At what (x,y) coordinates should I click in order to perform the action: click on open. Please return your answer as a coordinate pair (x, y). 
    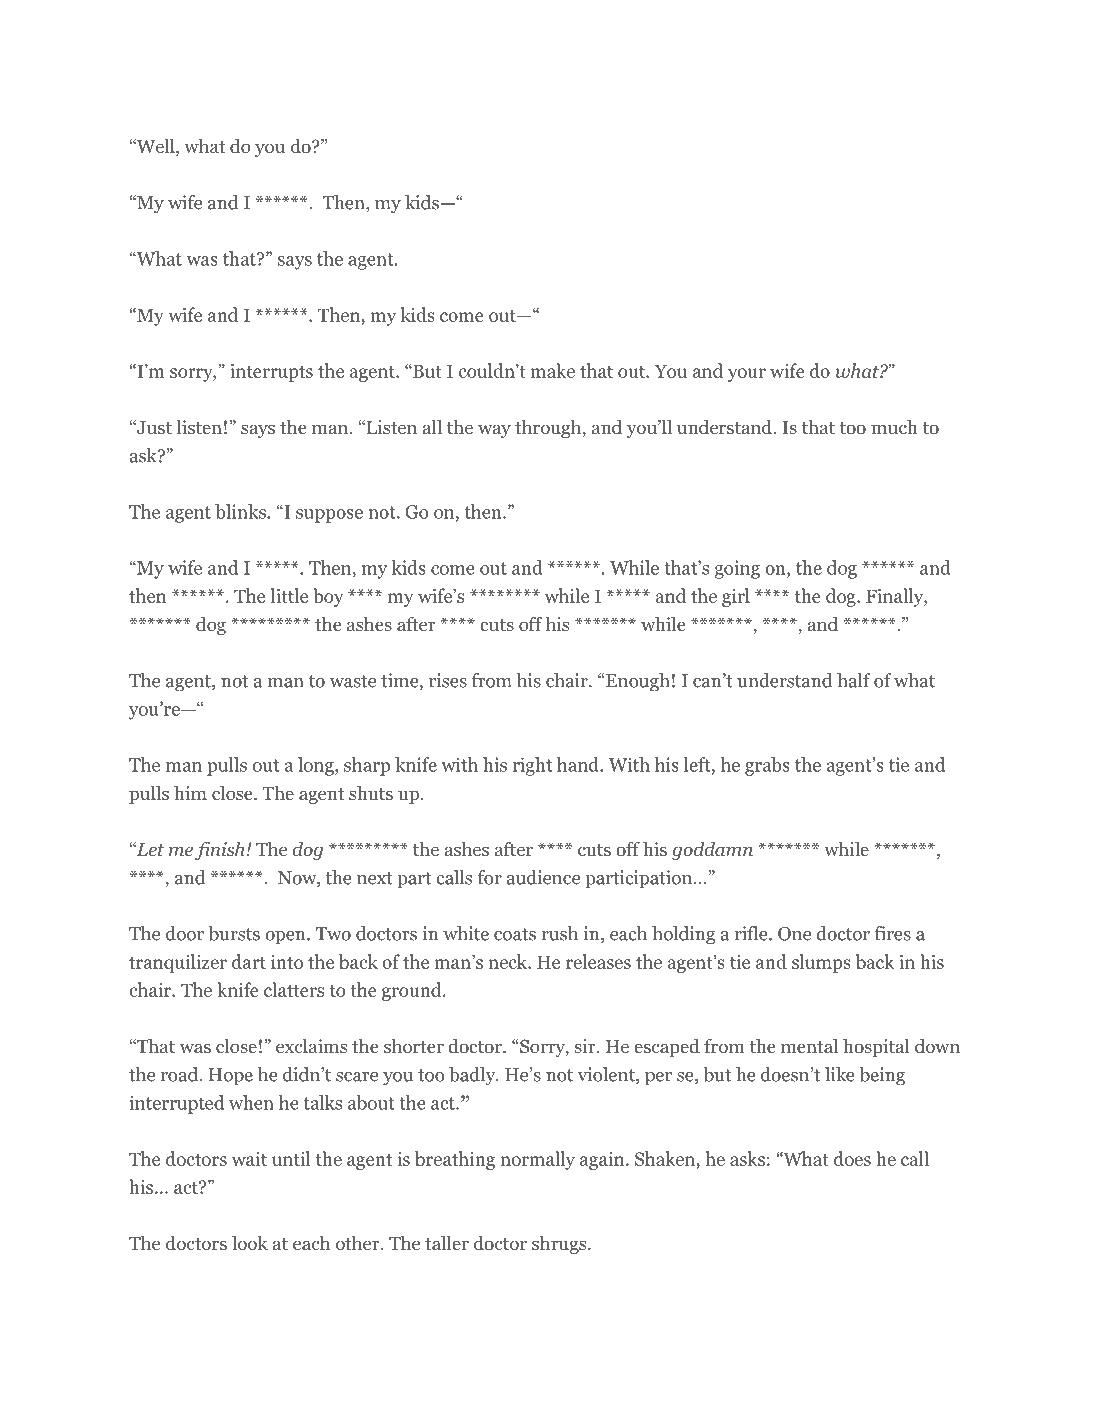
    Looking at the image, I should click on (286, 938).
